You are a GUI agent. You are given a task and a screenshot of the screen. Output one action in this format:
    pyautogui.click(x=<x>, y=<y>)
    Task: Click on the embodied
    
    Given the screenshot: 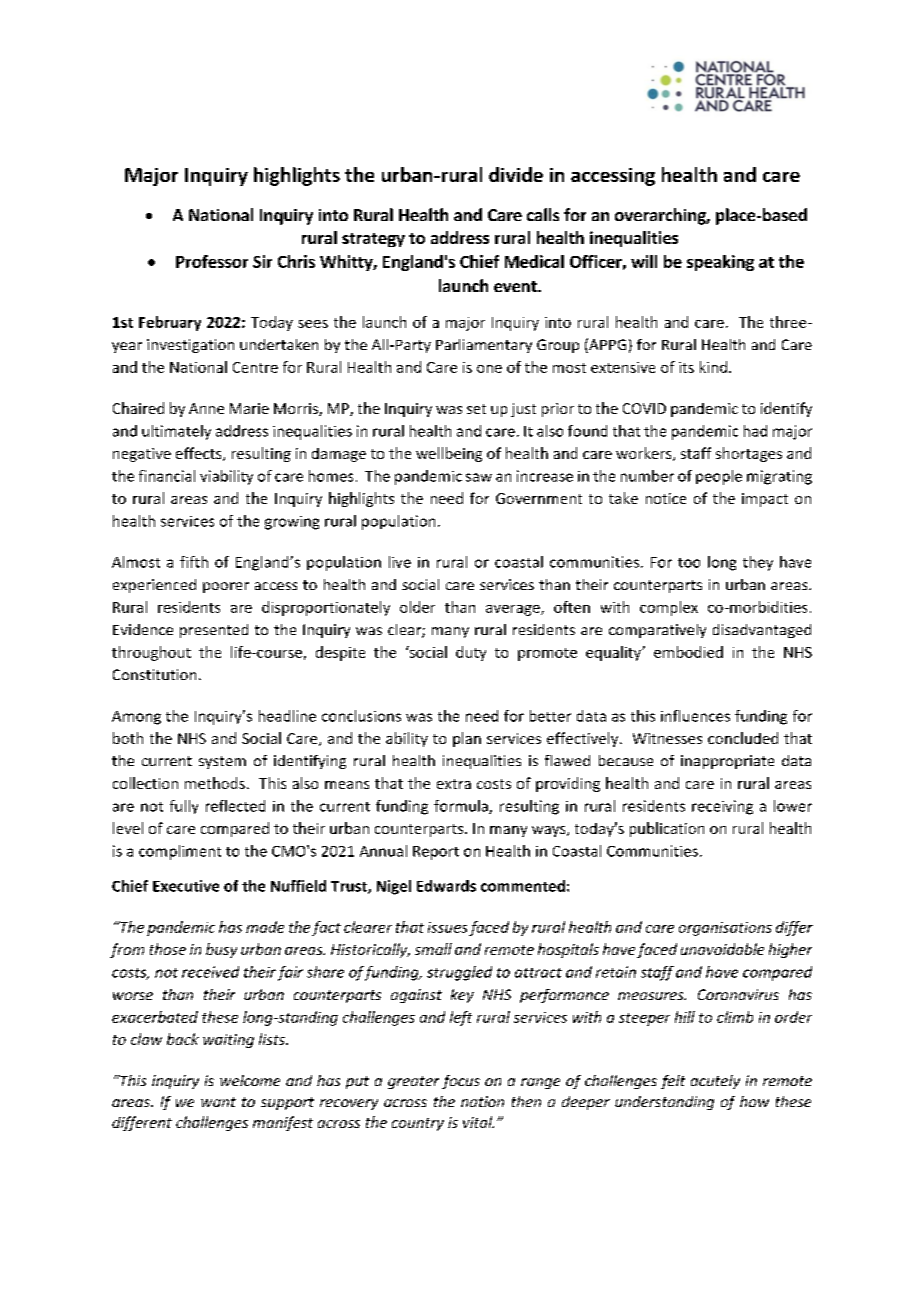 What is the action you would take?
    pyautogui.click(x=688, y=652)
